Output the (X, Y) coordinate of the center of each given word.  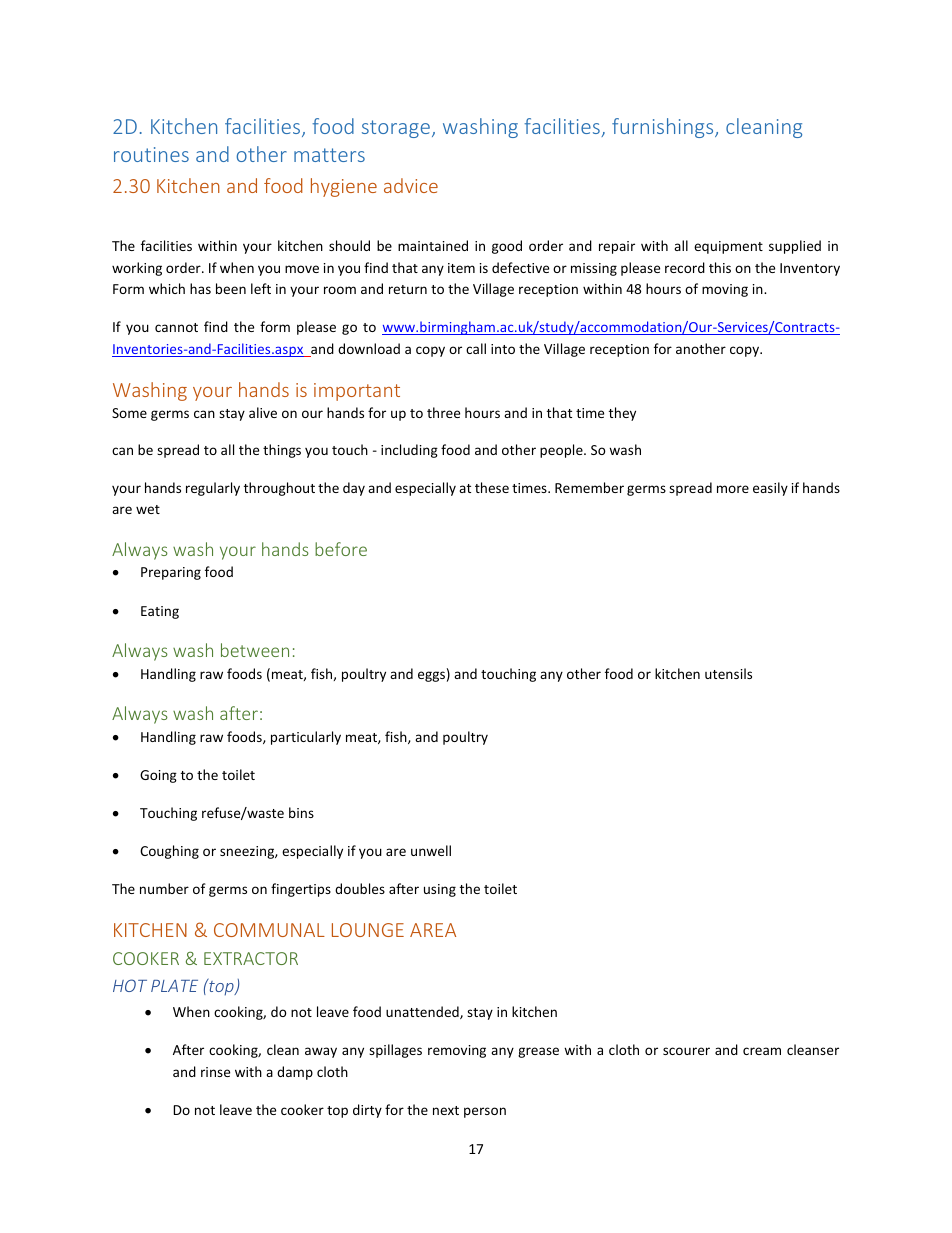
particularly (306, 738)
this (720, 267)
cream (762, 1051)
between (255, 650)
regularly (213, 489)
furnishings (664, 128)
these (492, 487)
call (476, 348)
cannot (176, 327)
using (440, 890)
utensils (728, 673)
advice (411, 185)
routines (151, 154)
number (164, 888)
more (733, 489)
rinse (215, 1072)
